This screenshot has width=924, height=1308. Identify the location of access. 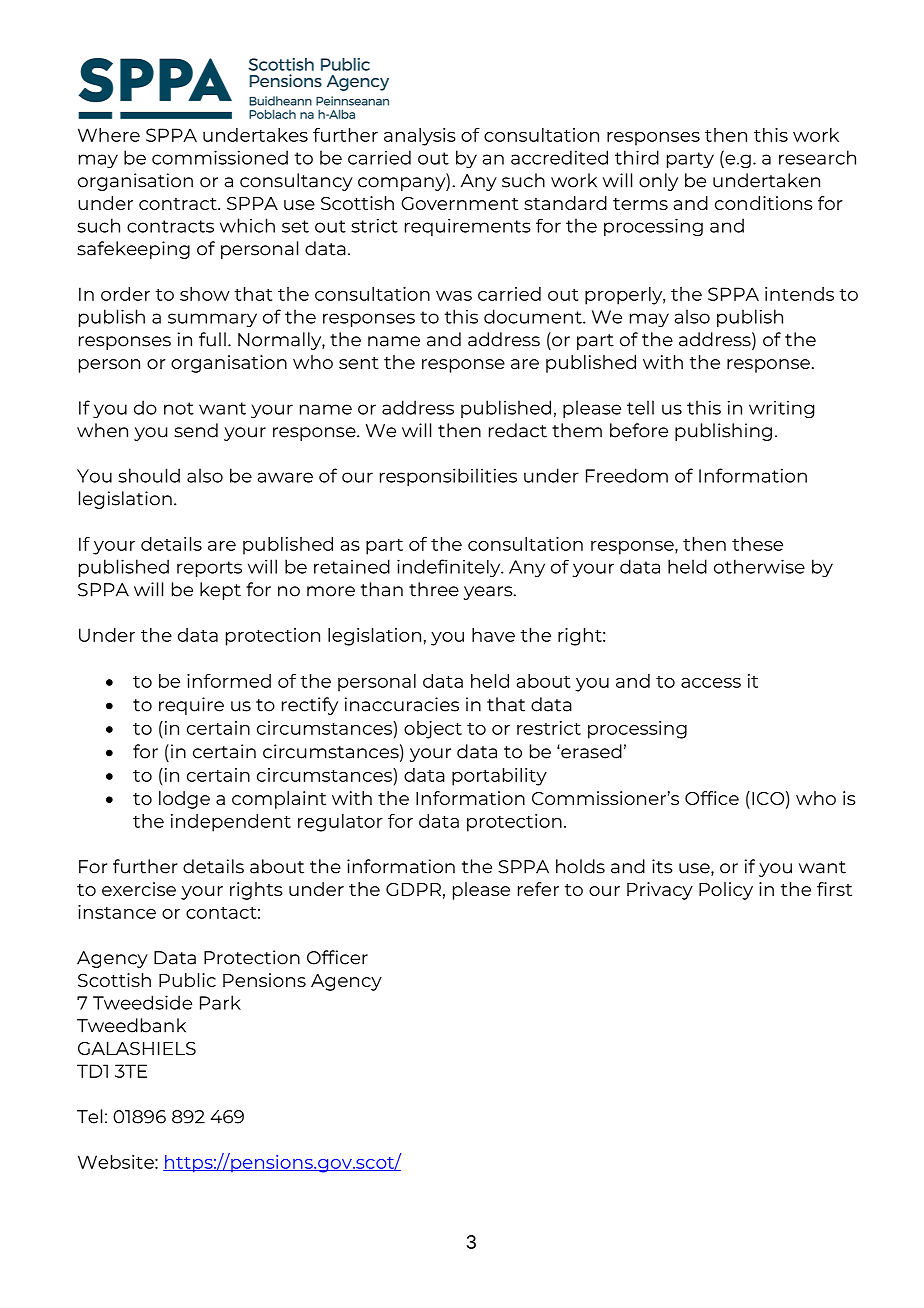
(711, 683).
